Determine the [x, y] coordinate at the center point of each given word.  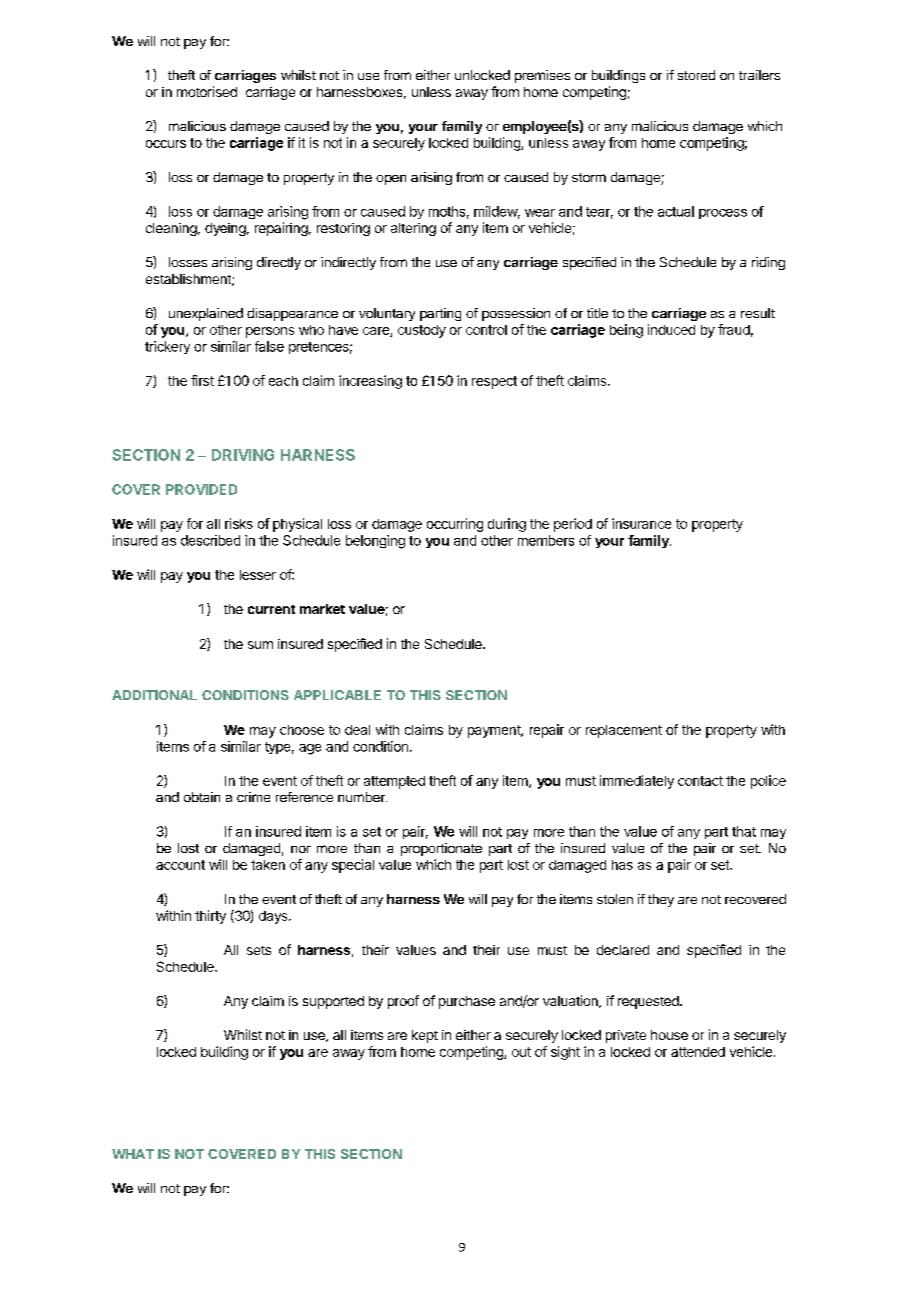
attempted [394, 782]
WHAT [133, 1154]
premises [542, 76]
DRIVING [243, 455]
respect [494, 382]
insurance [641, 523]
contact [700, 781]
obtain [202, 797]
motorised [207, 91]
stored [696, 75]
